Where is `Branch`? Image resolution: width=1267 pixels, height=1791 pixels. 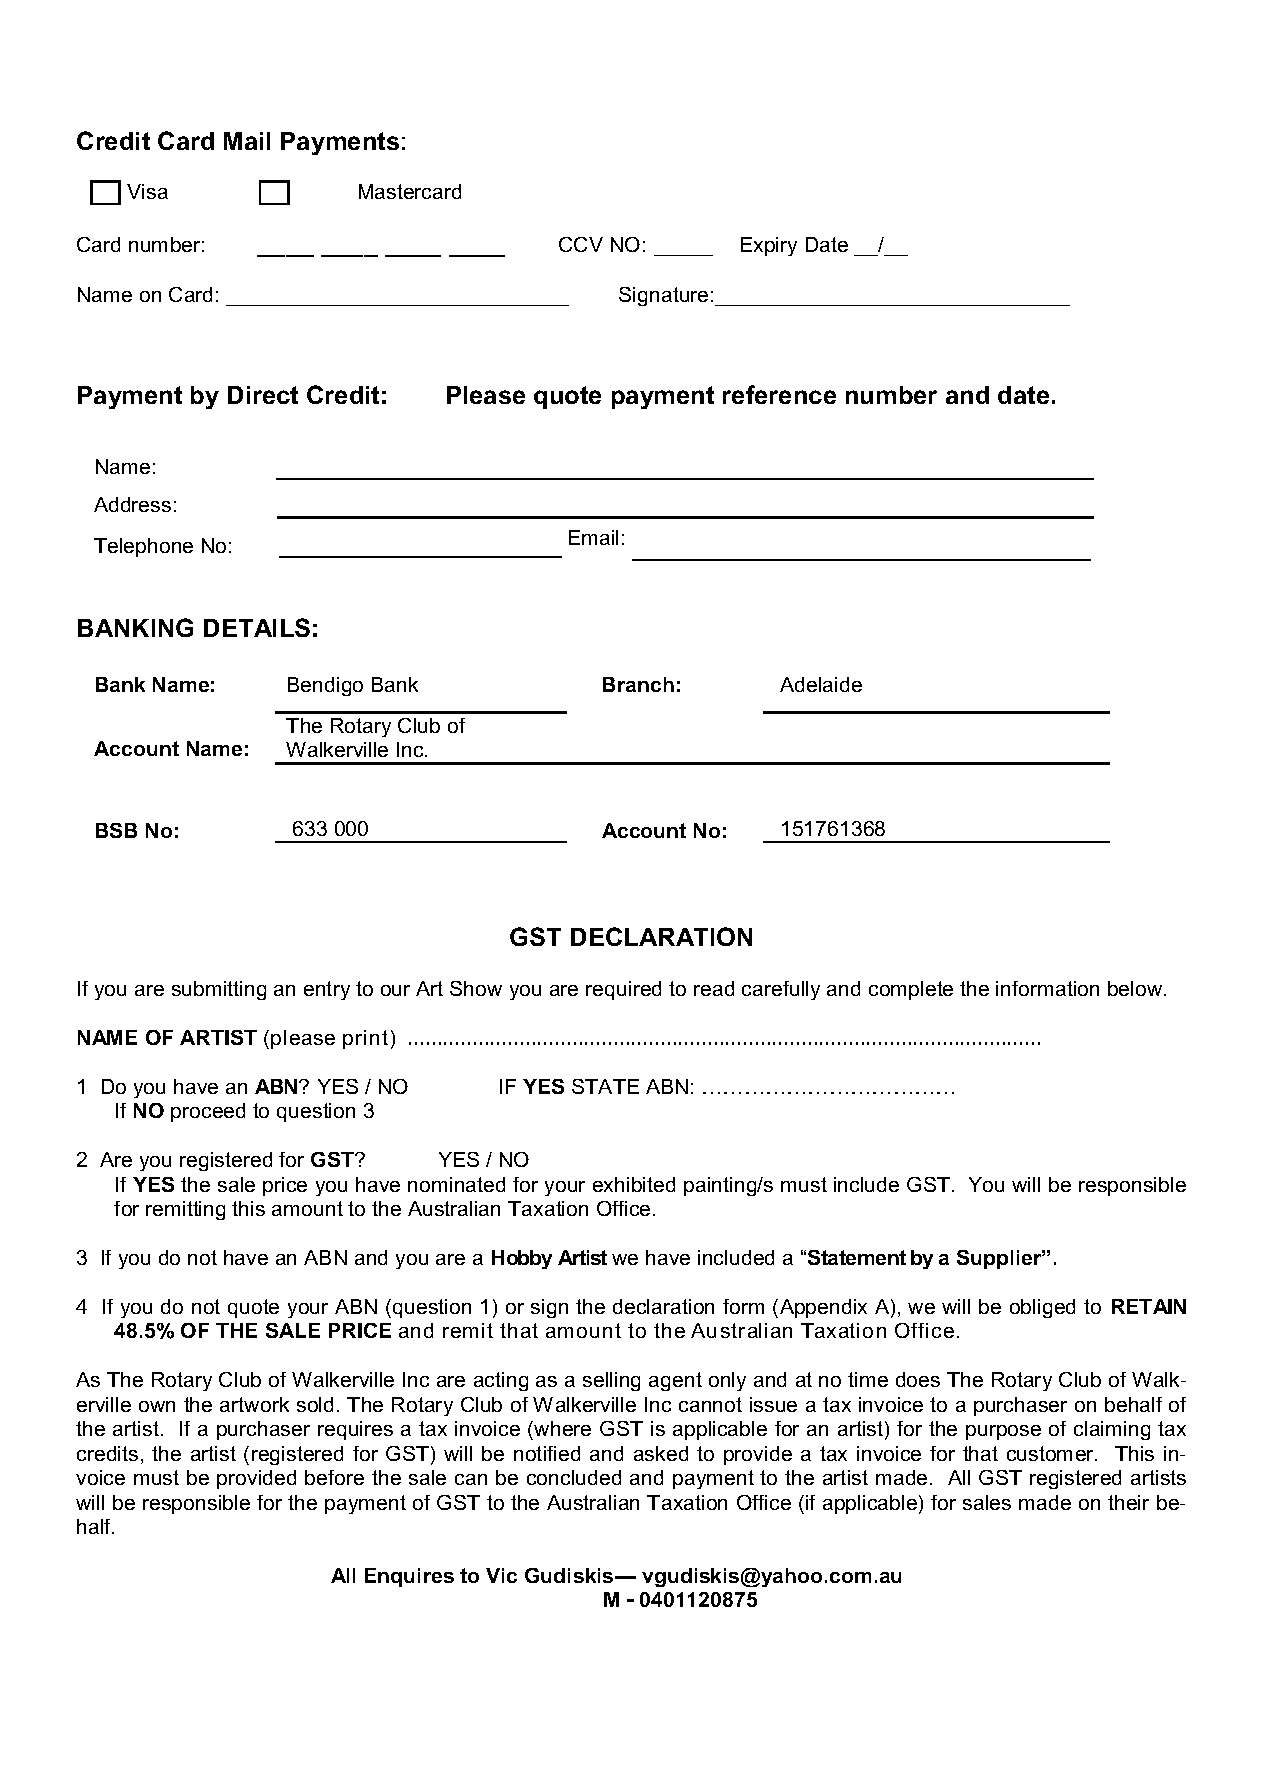
Branch is located at coordinates (638, 684).
